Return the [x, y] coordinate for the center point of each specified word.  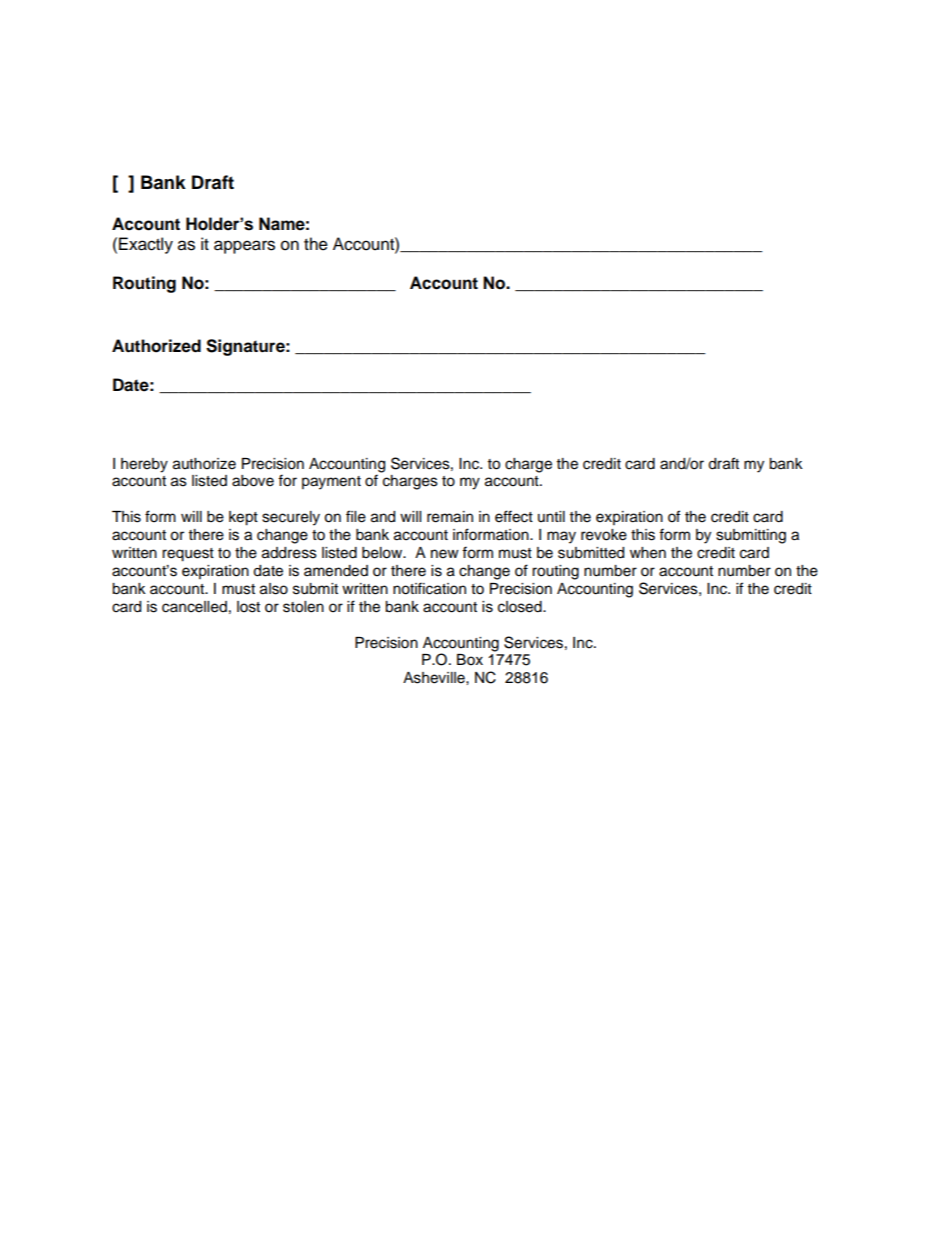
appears [244, 247]
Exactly [146, 245]
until [551, 516]
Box [470, 660]
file [356, 516]
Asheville [435, 678]
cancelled [194, 607]
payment [331, 483]
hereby [144, 465]
